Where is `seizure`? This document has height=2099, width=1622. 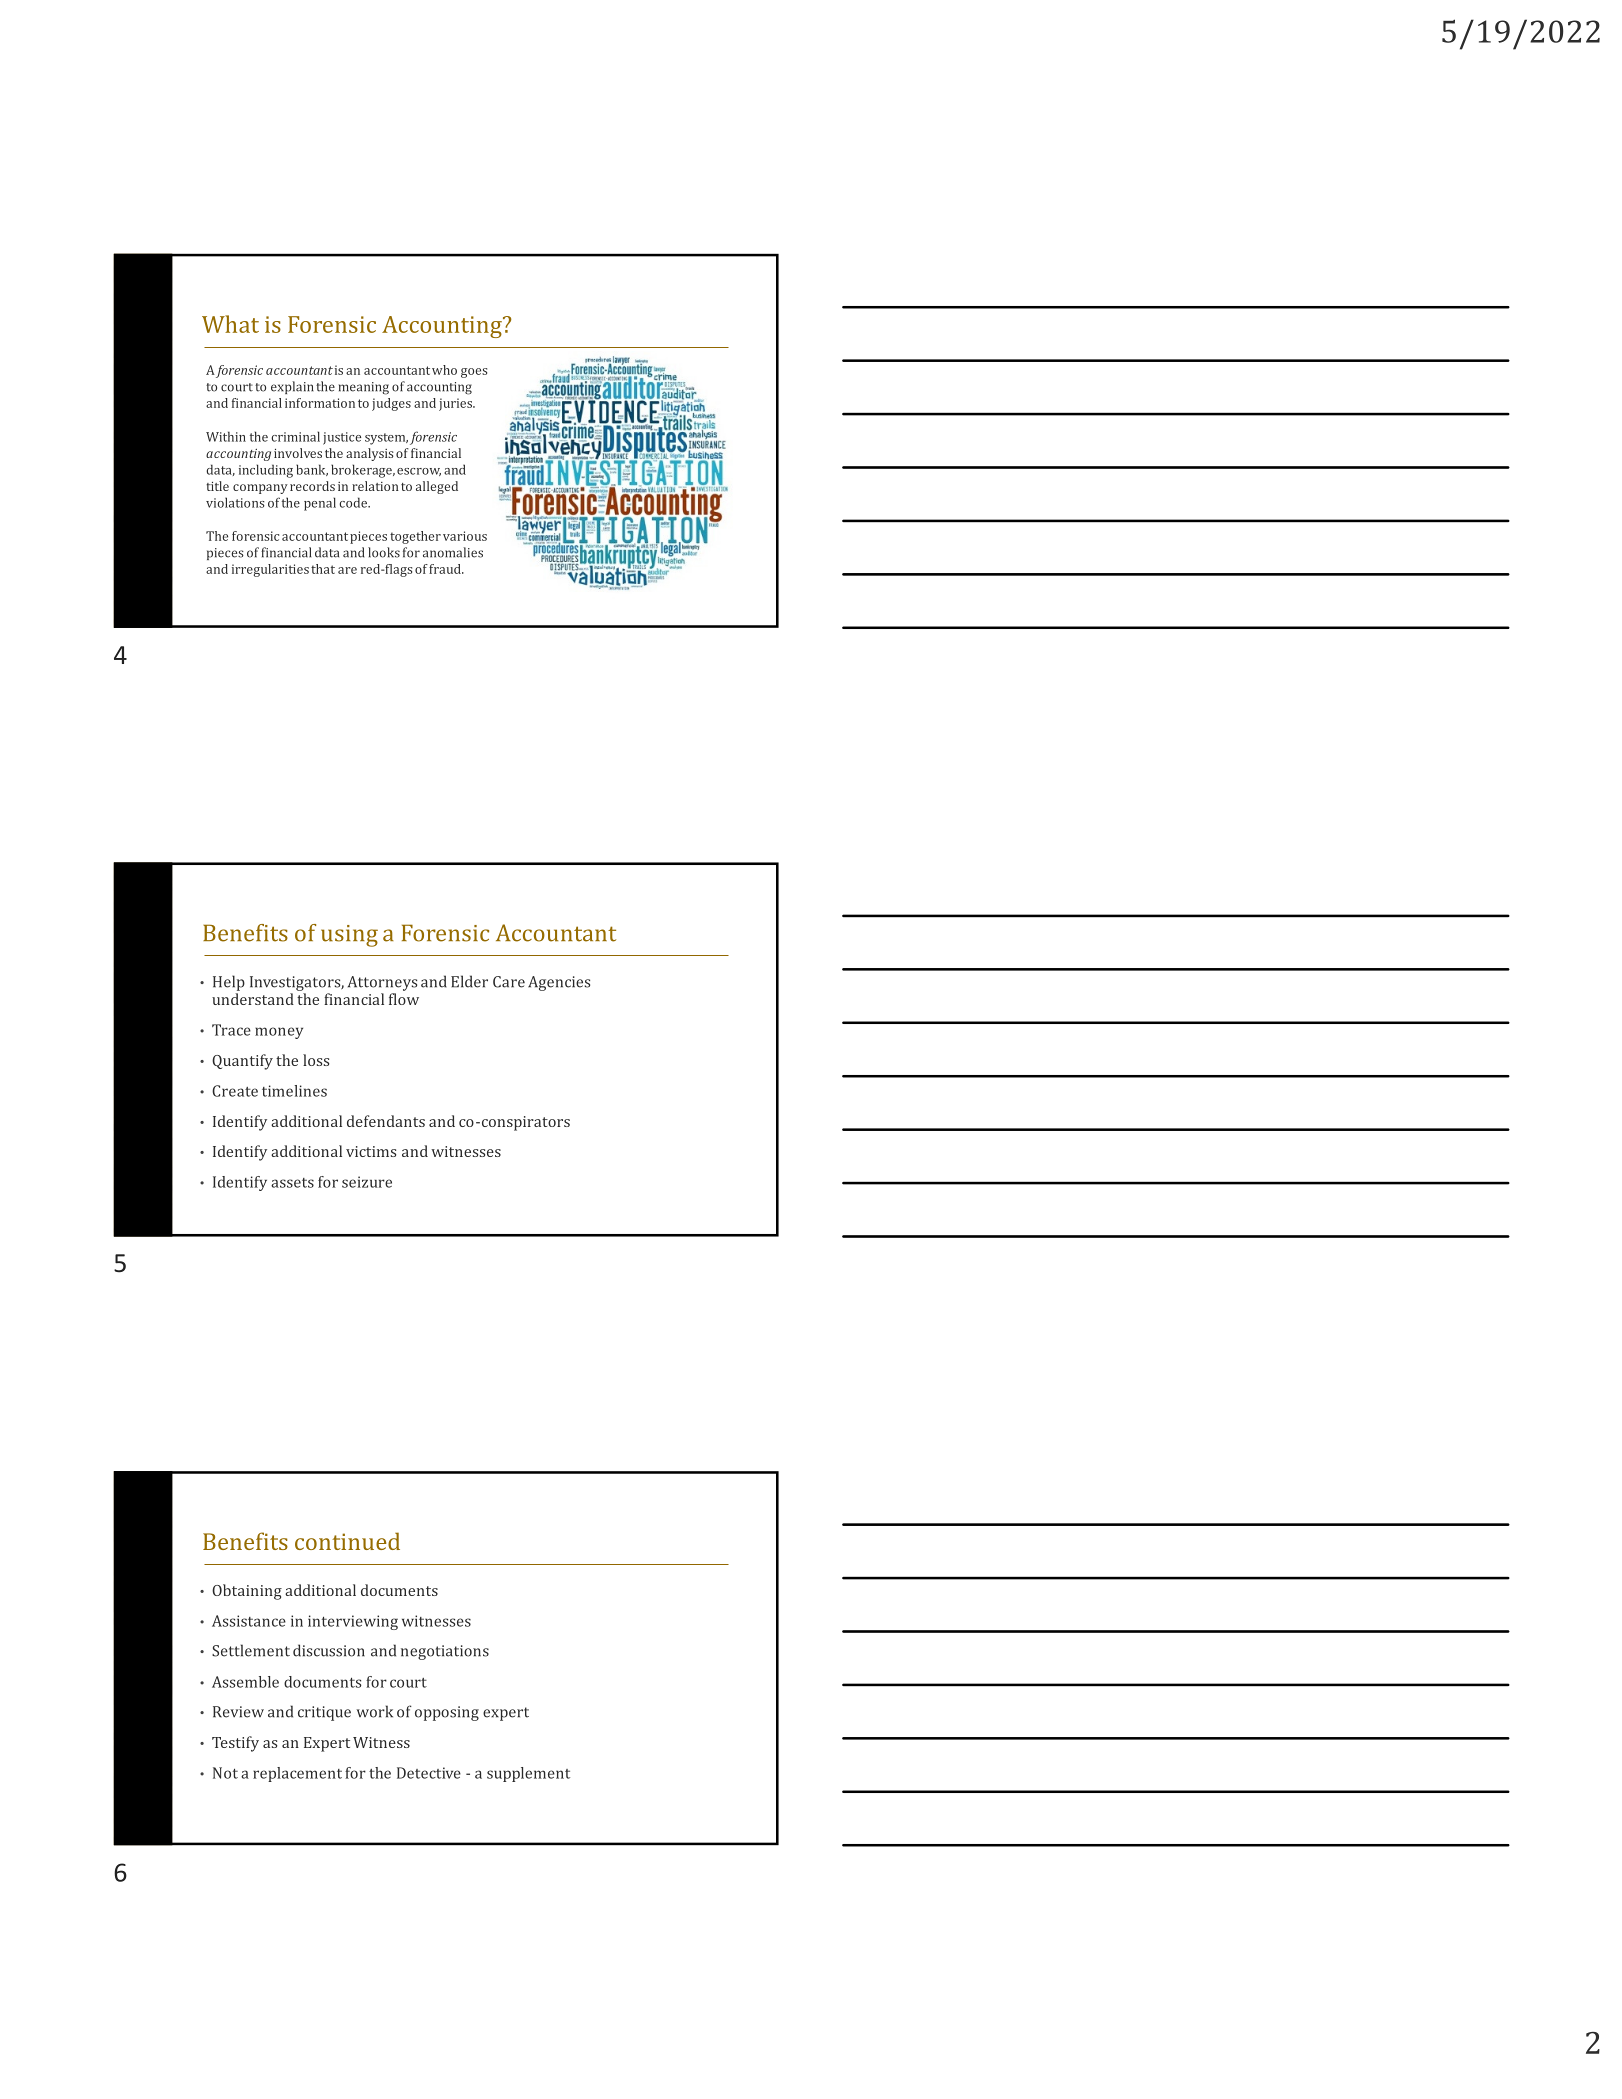
seizure is located at coordinates (367, 1182).
